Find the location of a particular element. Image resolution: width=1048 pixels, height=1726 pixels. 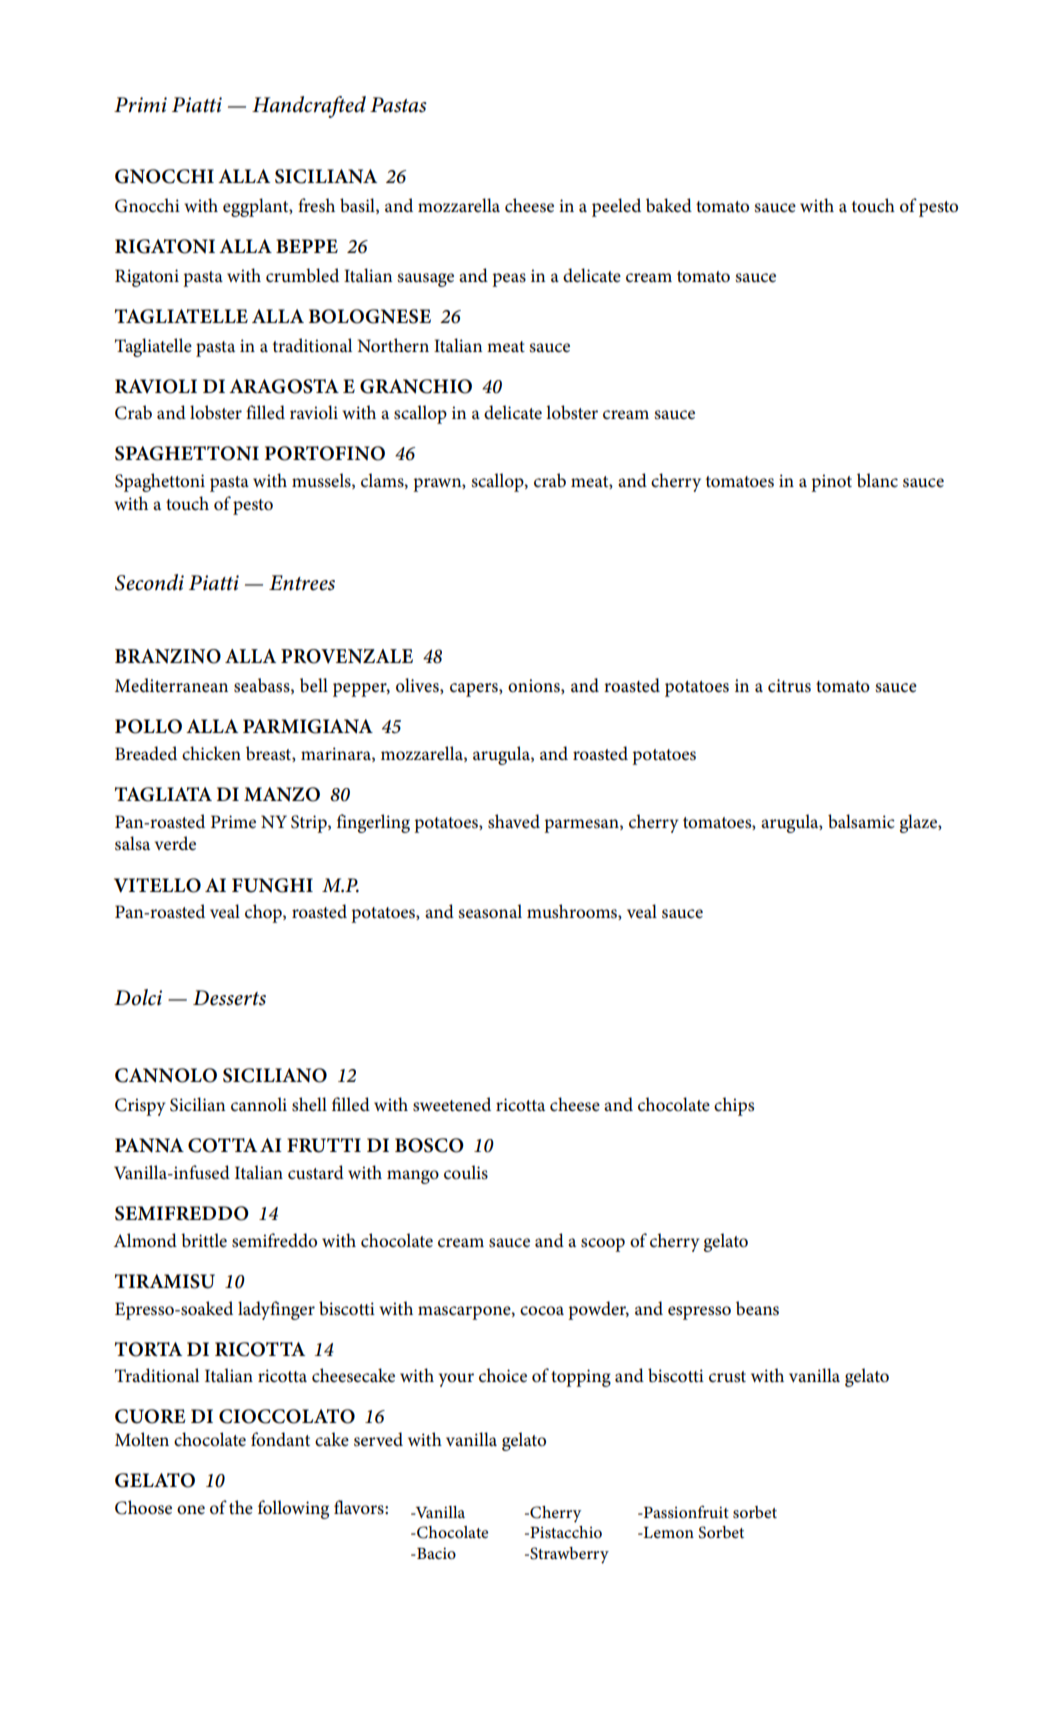

beans is located at coordinates (757, 1308).
